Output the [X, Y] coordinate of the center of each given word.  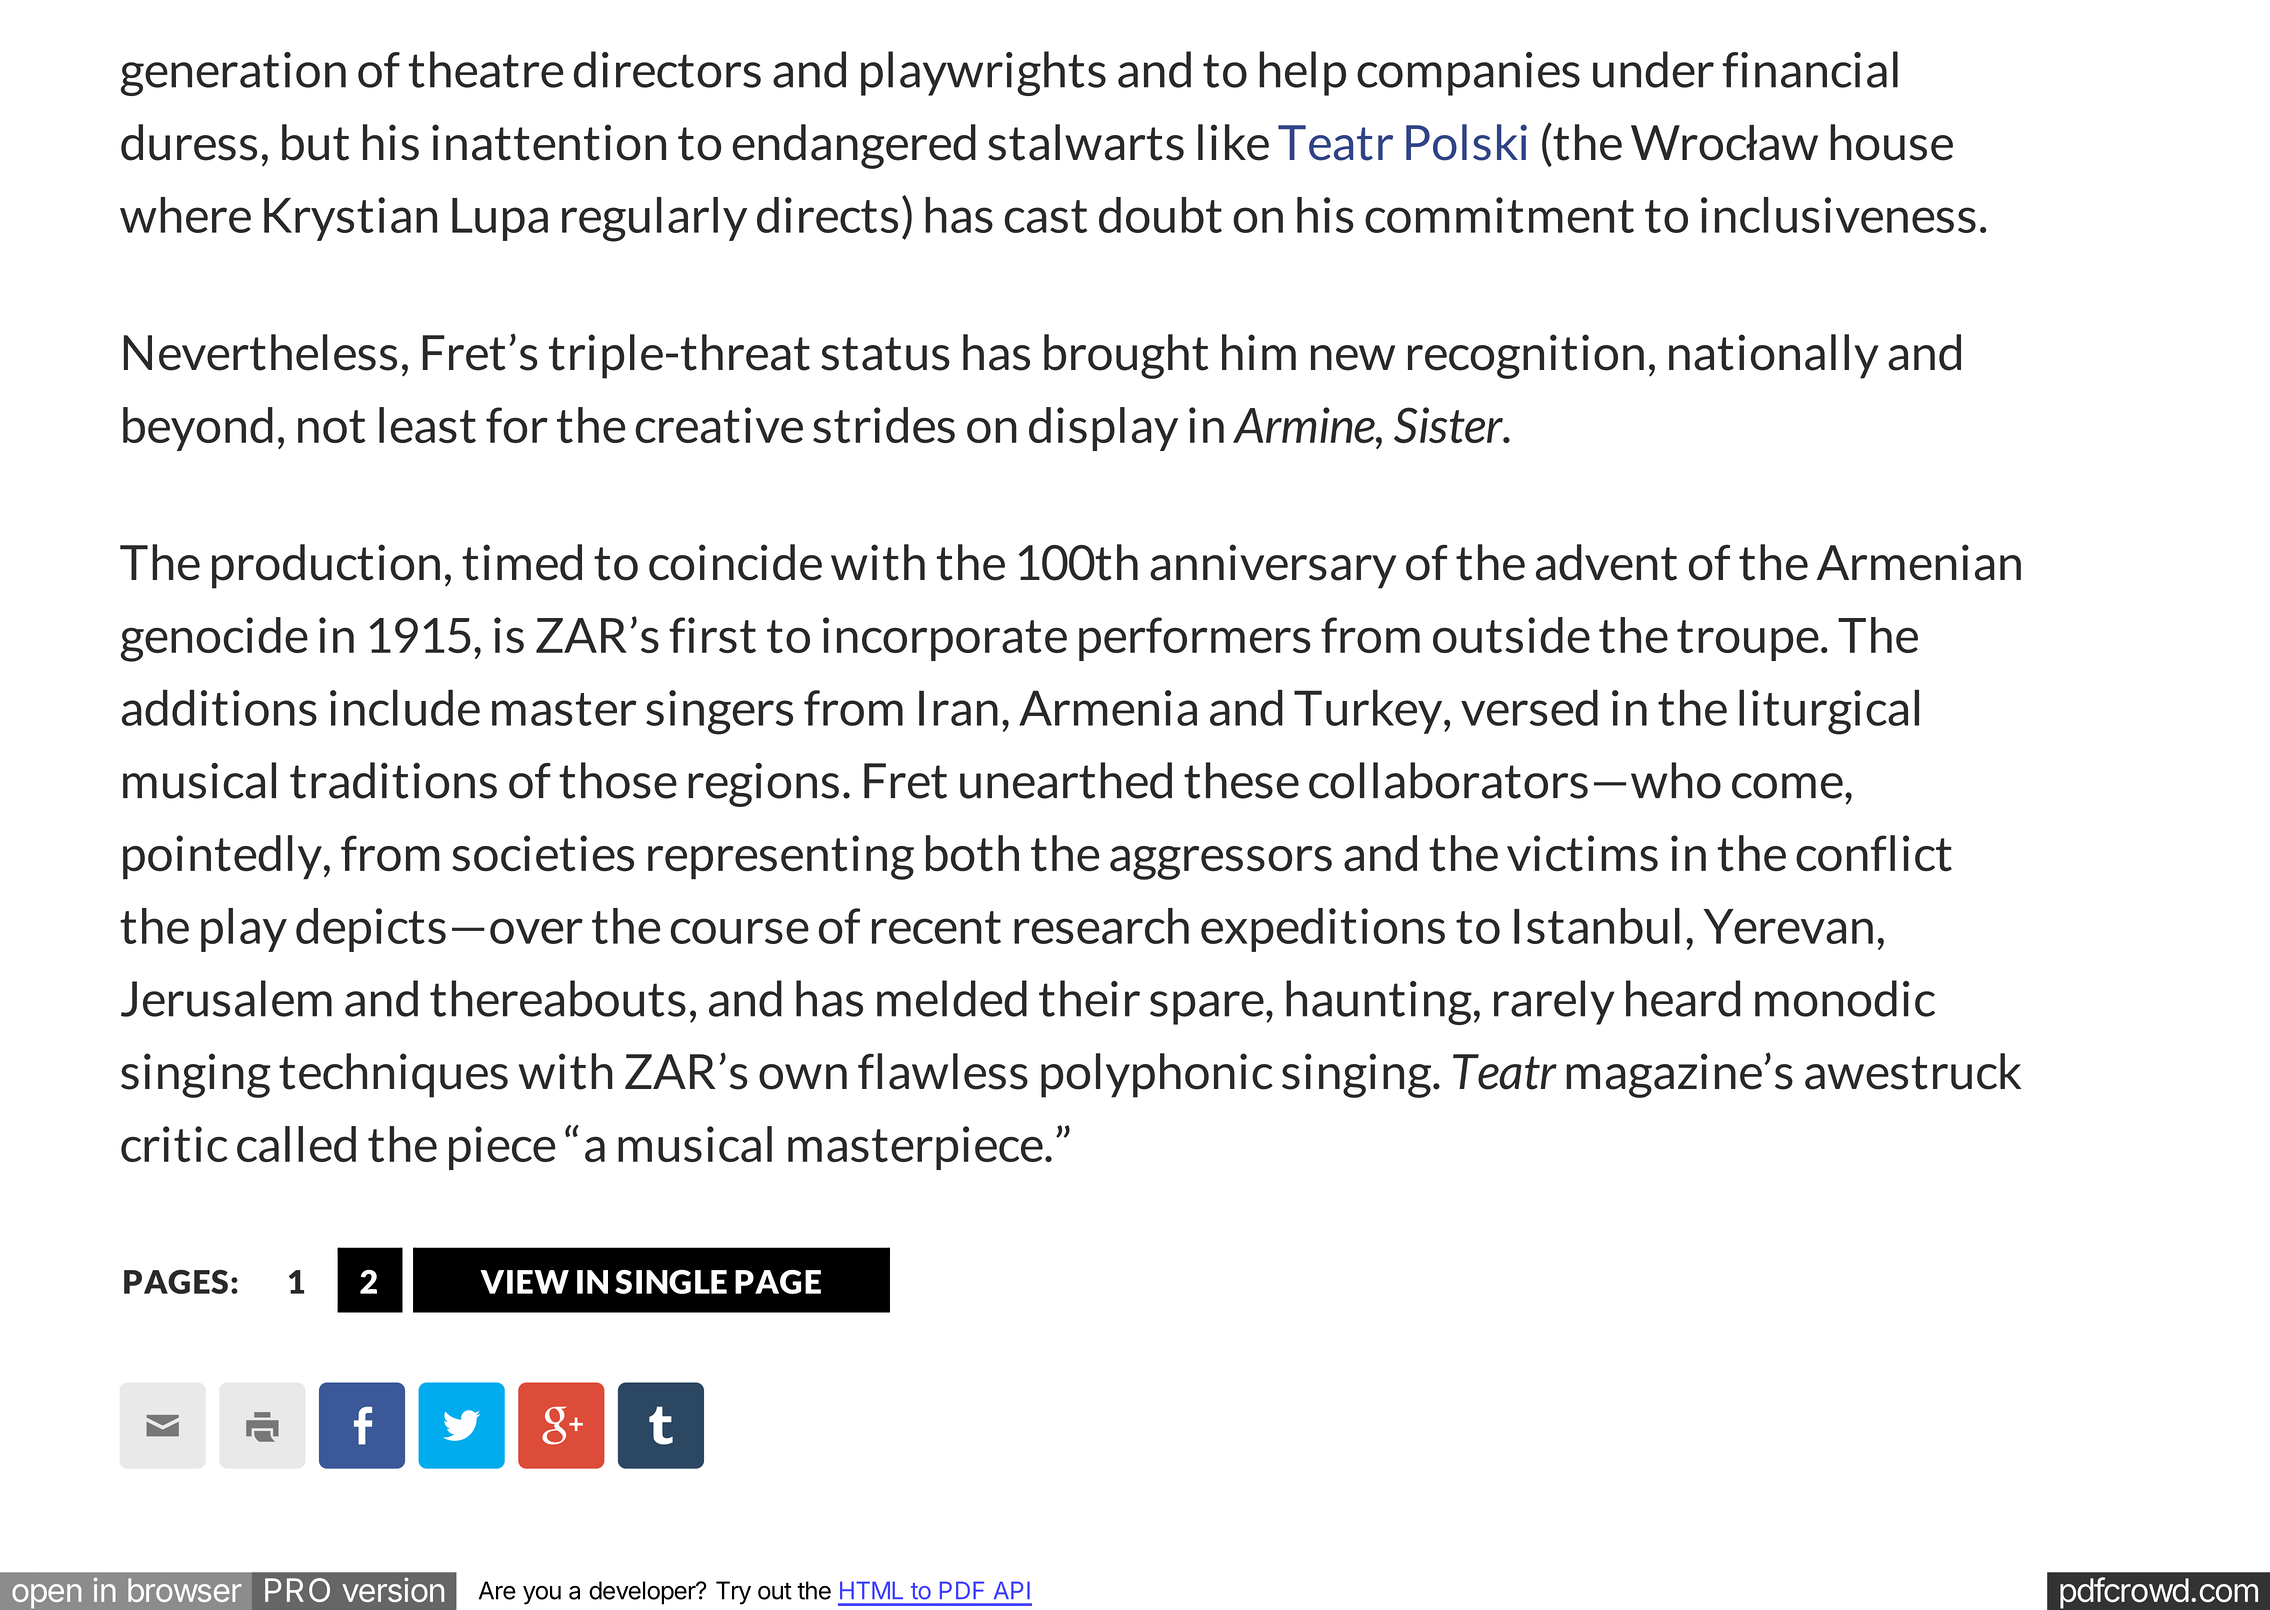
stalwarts [1086, 142]
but [315, 142]
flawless [943, 1071]
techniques [393, 1075]
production [326, 566]
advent [1606, 562]
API [1012, 1590]
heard [1683, 998]
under [1653, 69]
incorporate [945, 639]
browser [185, 1590]
